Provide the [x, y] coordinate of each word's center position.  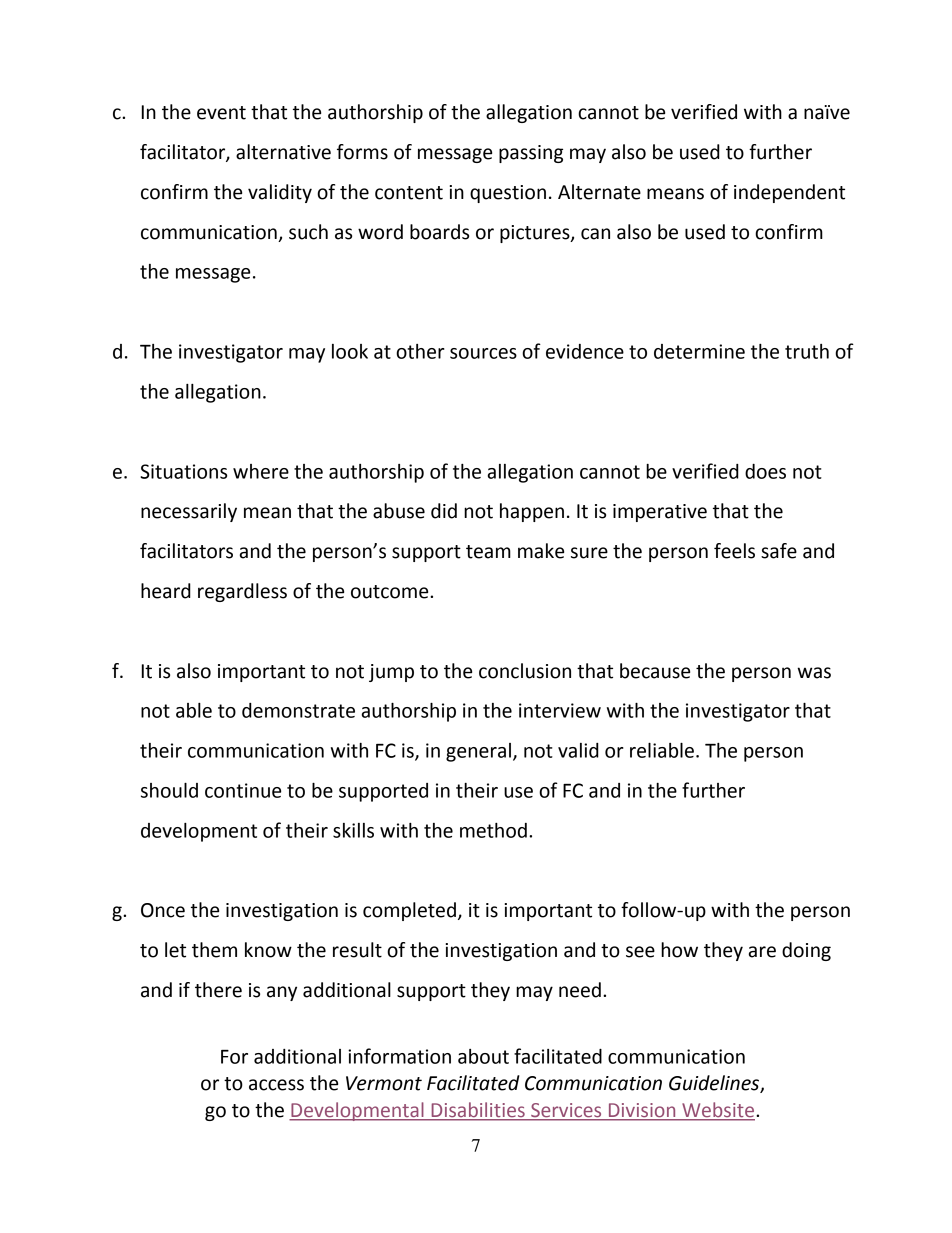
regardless [242, 592]
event [221, 113]
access [276, 1085]
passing [531, 154]
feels [734, 551]
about [483, 1056]
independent [789, 193]
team [488, 552]
